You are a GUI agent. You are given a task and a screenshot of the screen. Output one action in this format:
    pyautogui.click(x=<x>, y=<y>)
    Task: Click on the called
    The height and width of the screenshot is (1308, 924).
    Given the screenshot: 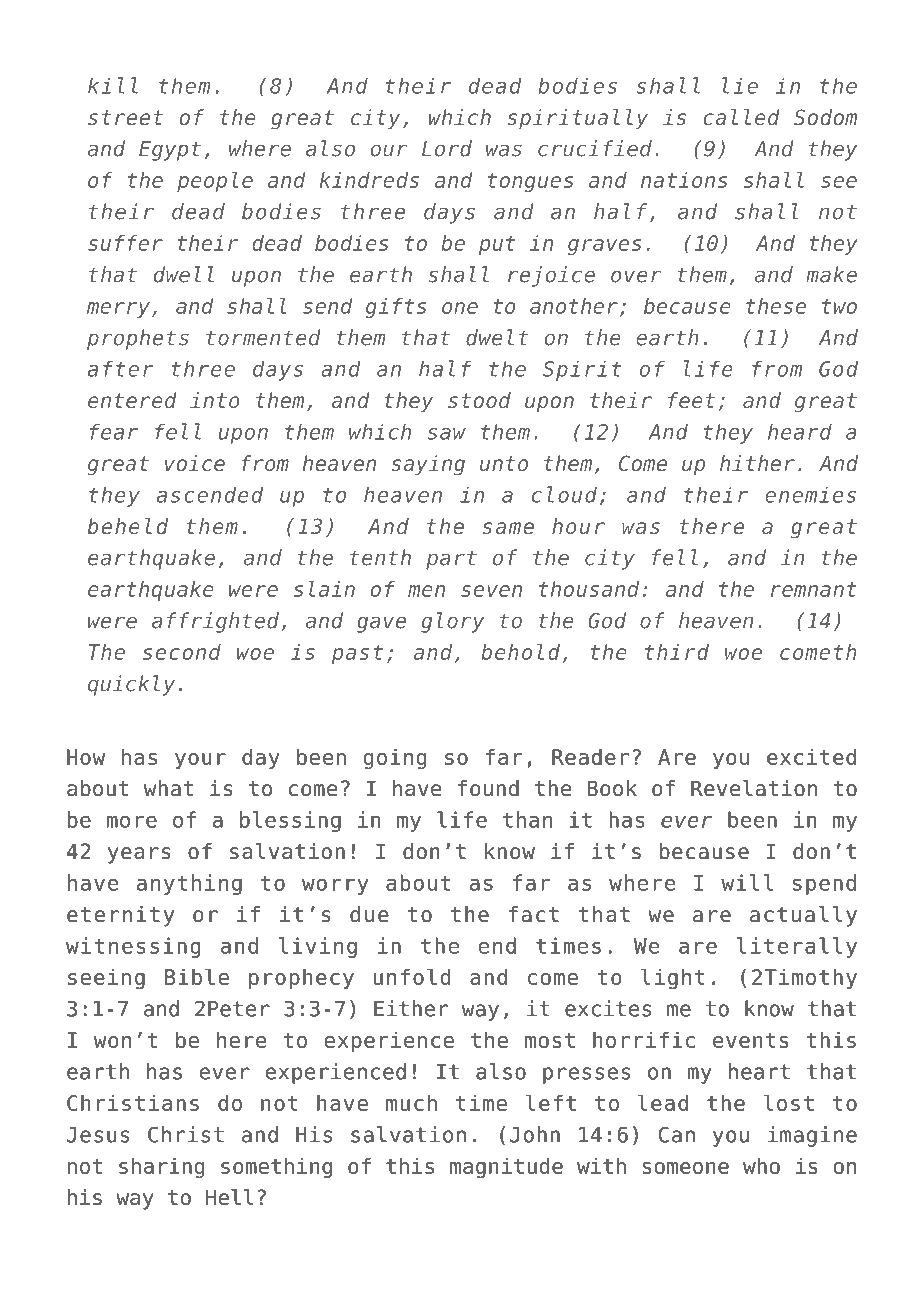 What is the action you would take?
    pyautogui.click(x=741, y=117)
